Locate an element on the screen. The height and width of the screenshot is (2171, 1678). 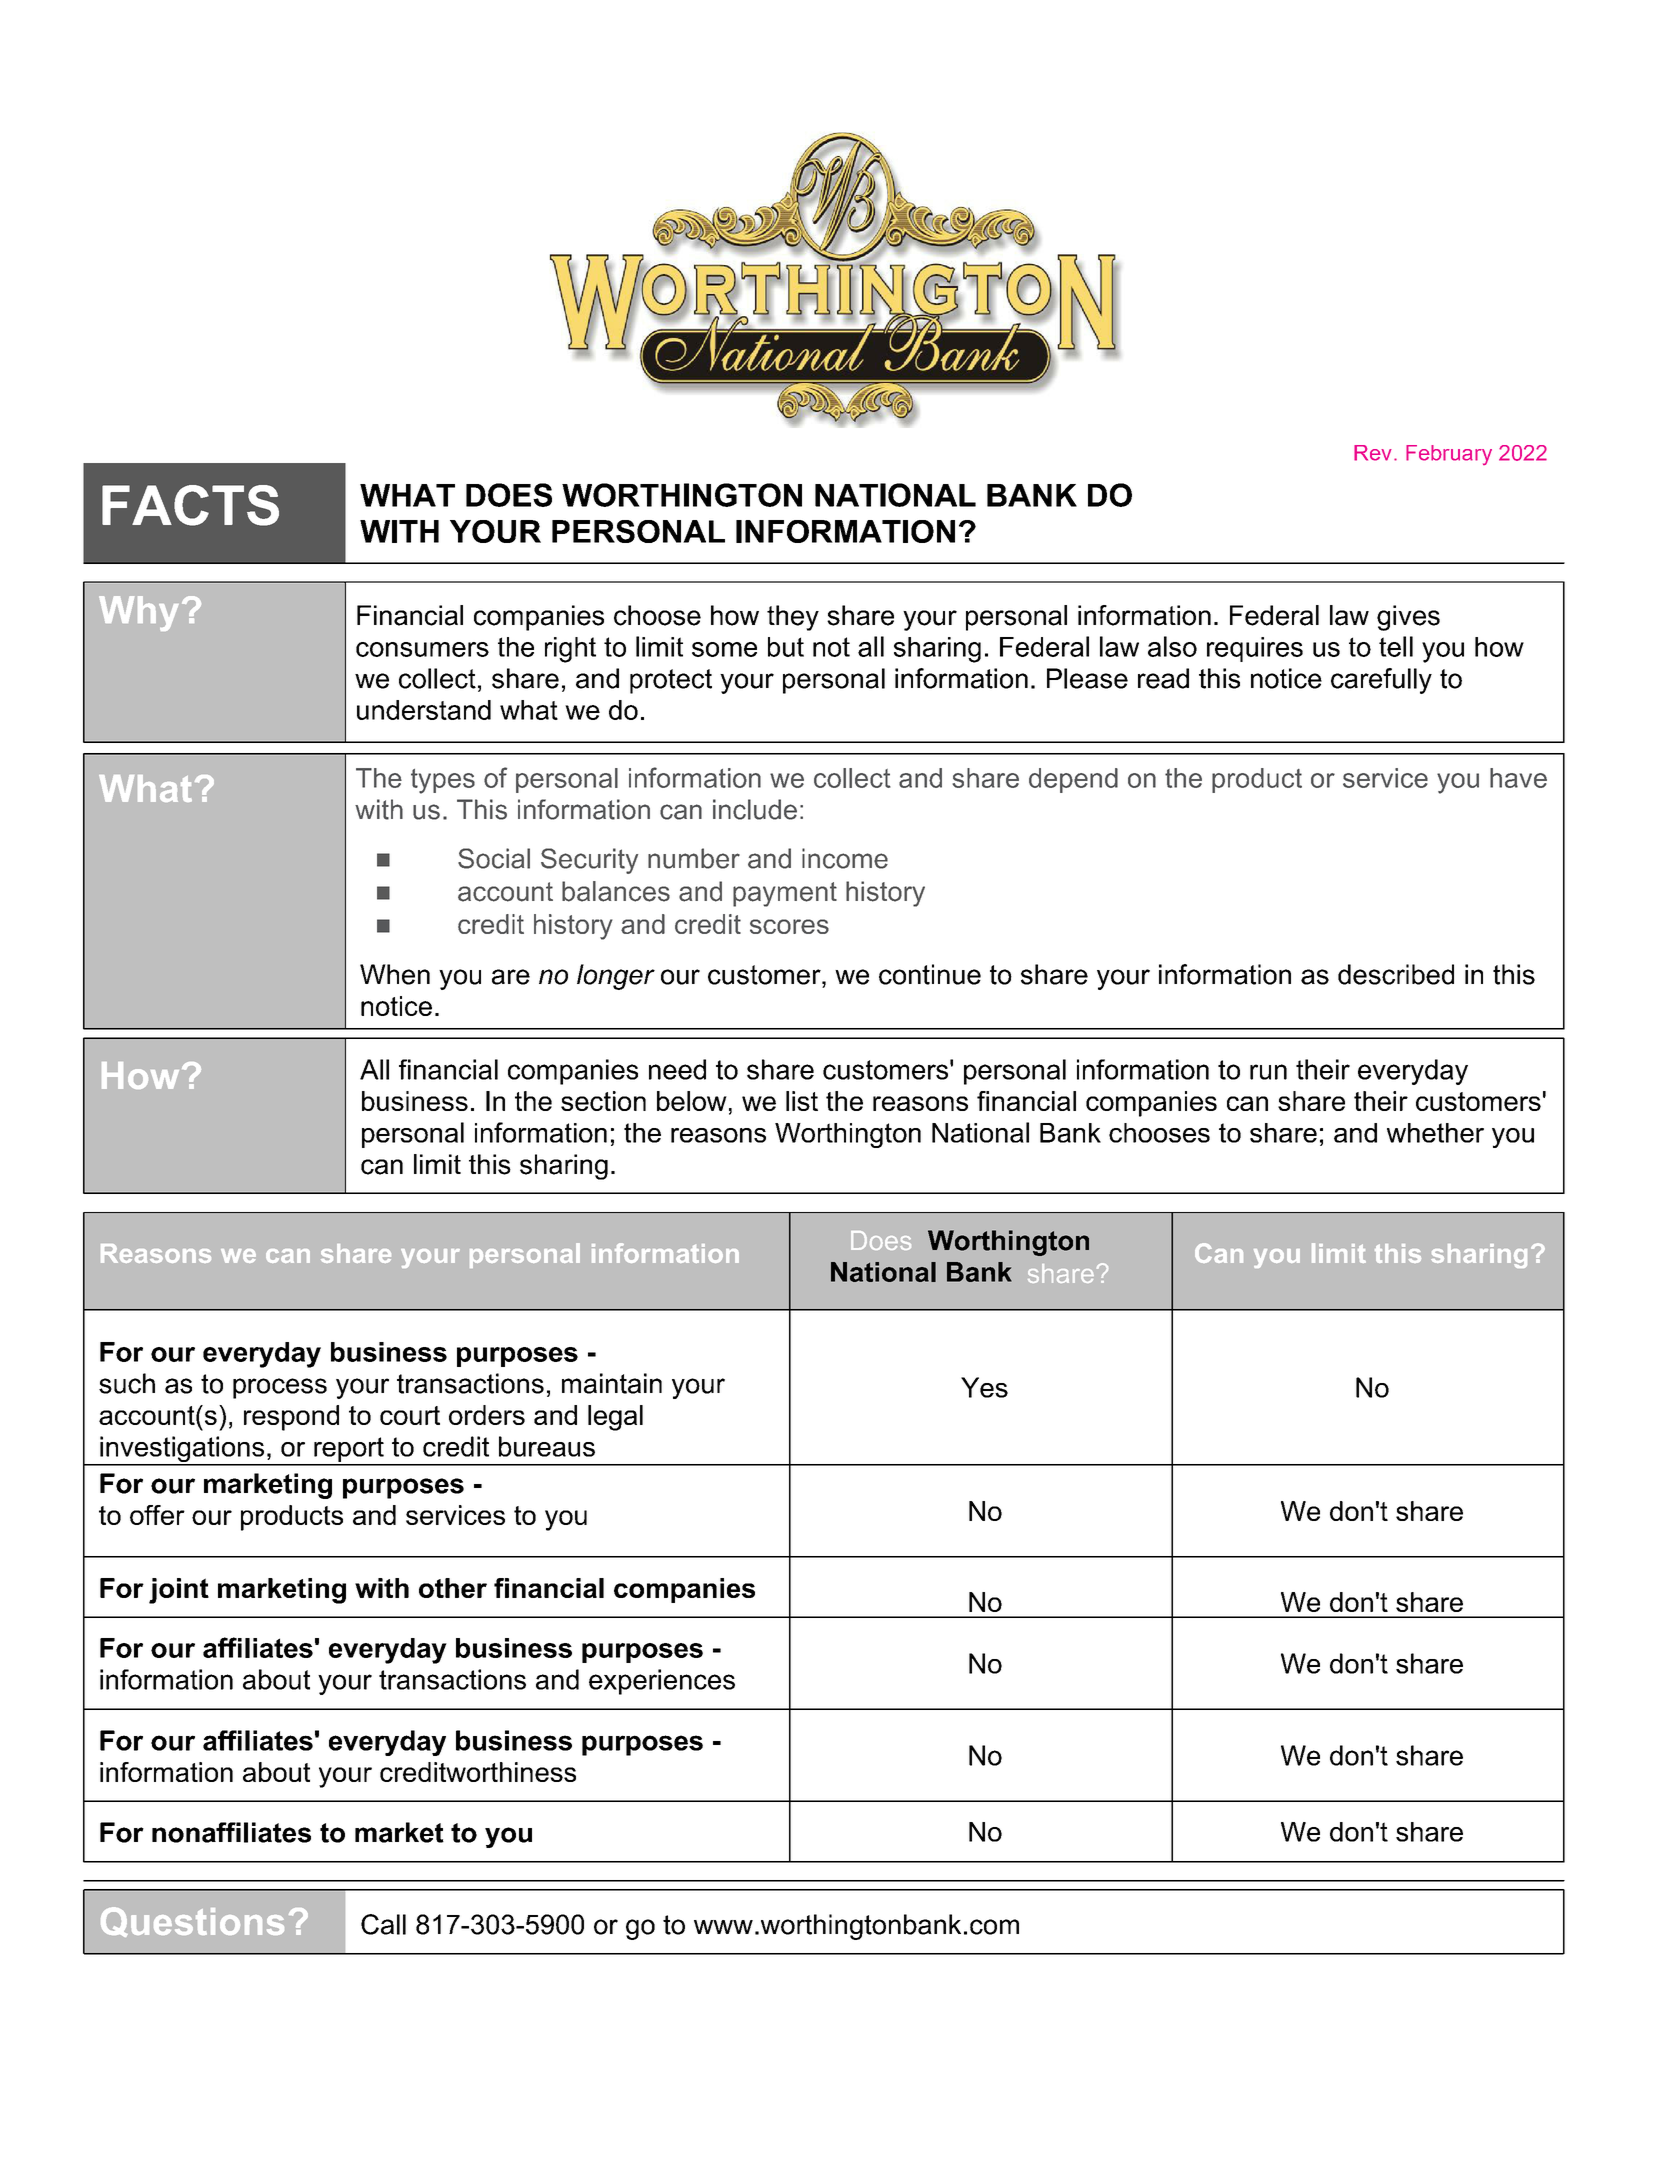
other is located at coordinates (453, 1588).
